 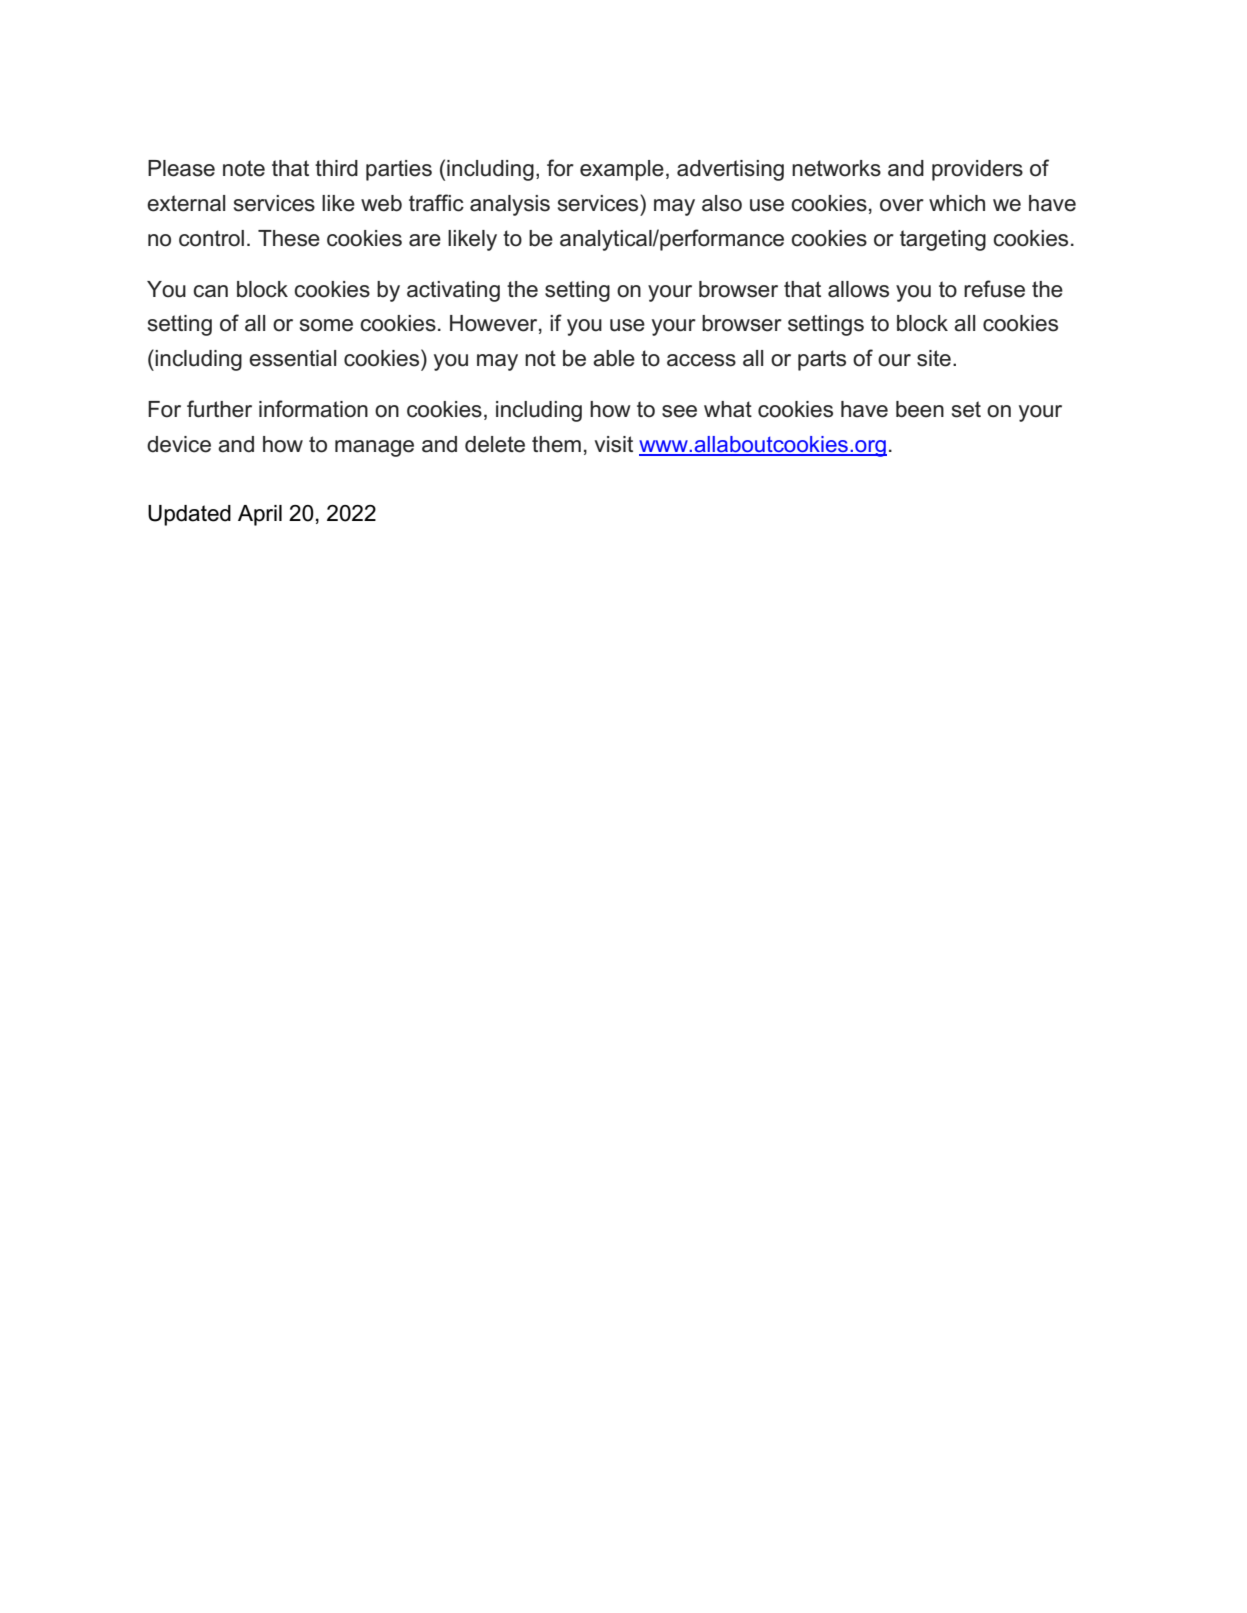 I want to click on site, so click(x=934, y=358).
